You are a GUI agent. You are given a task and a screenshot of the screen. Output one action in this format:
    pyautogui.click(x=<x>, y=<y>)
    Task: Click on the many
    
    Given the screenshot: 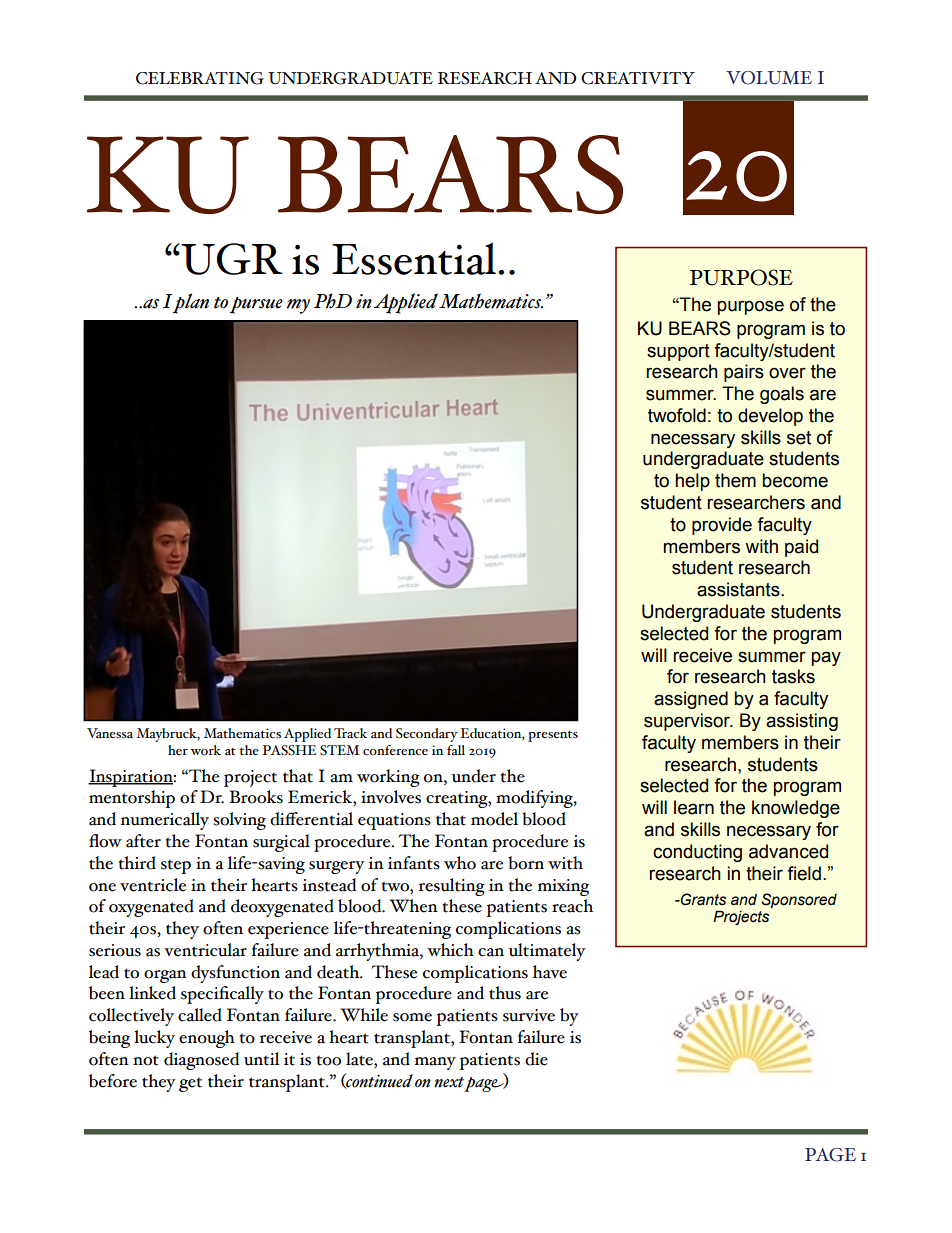 What is the action you would take?
    pyautogui.click(x=435, y=1063)
